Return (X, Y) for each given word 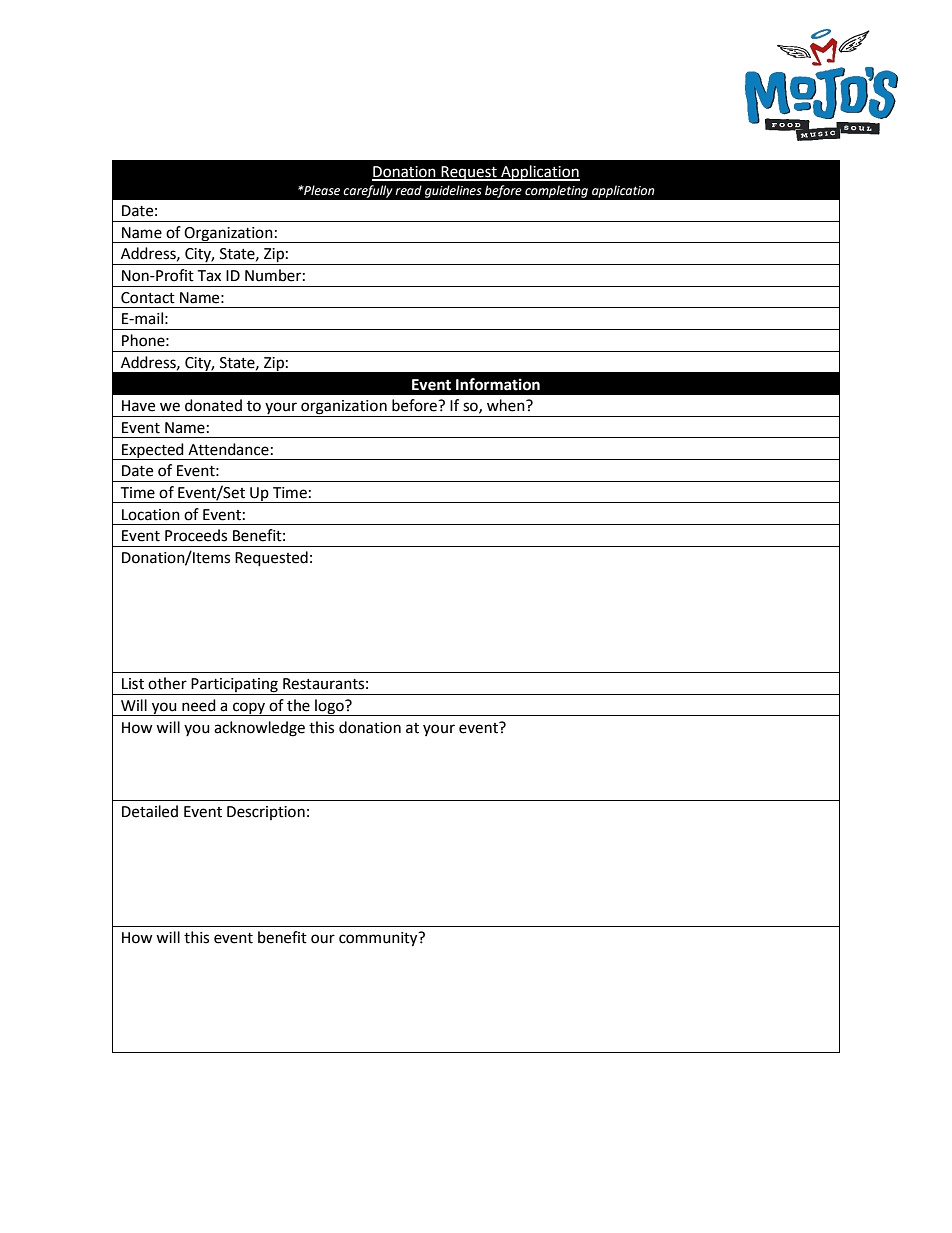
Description (266, 813)
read (408, 190)
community (379, 939)
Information (498, 384)
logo (329, 707)
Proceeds (196, 535)
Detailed (150, 811)
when (507, 405)
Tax (209, 276)
